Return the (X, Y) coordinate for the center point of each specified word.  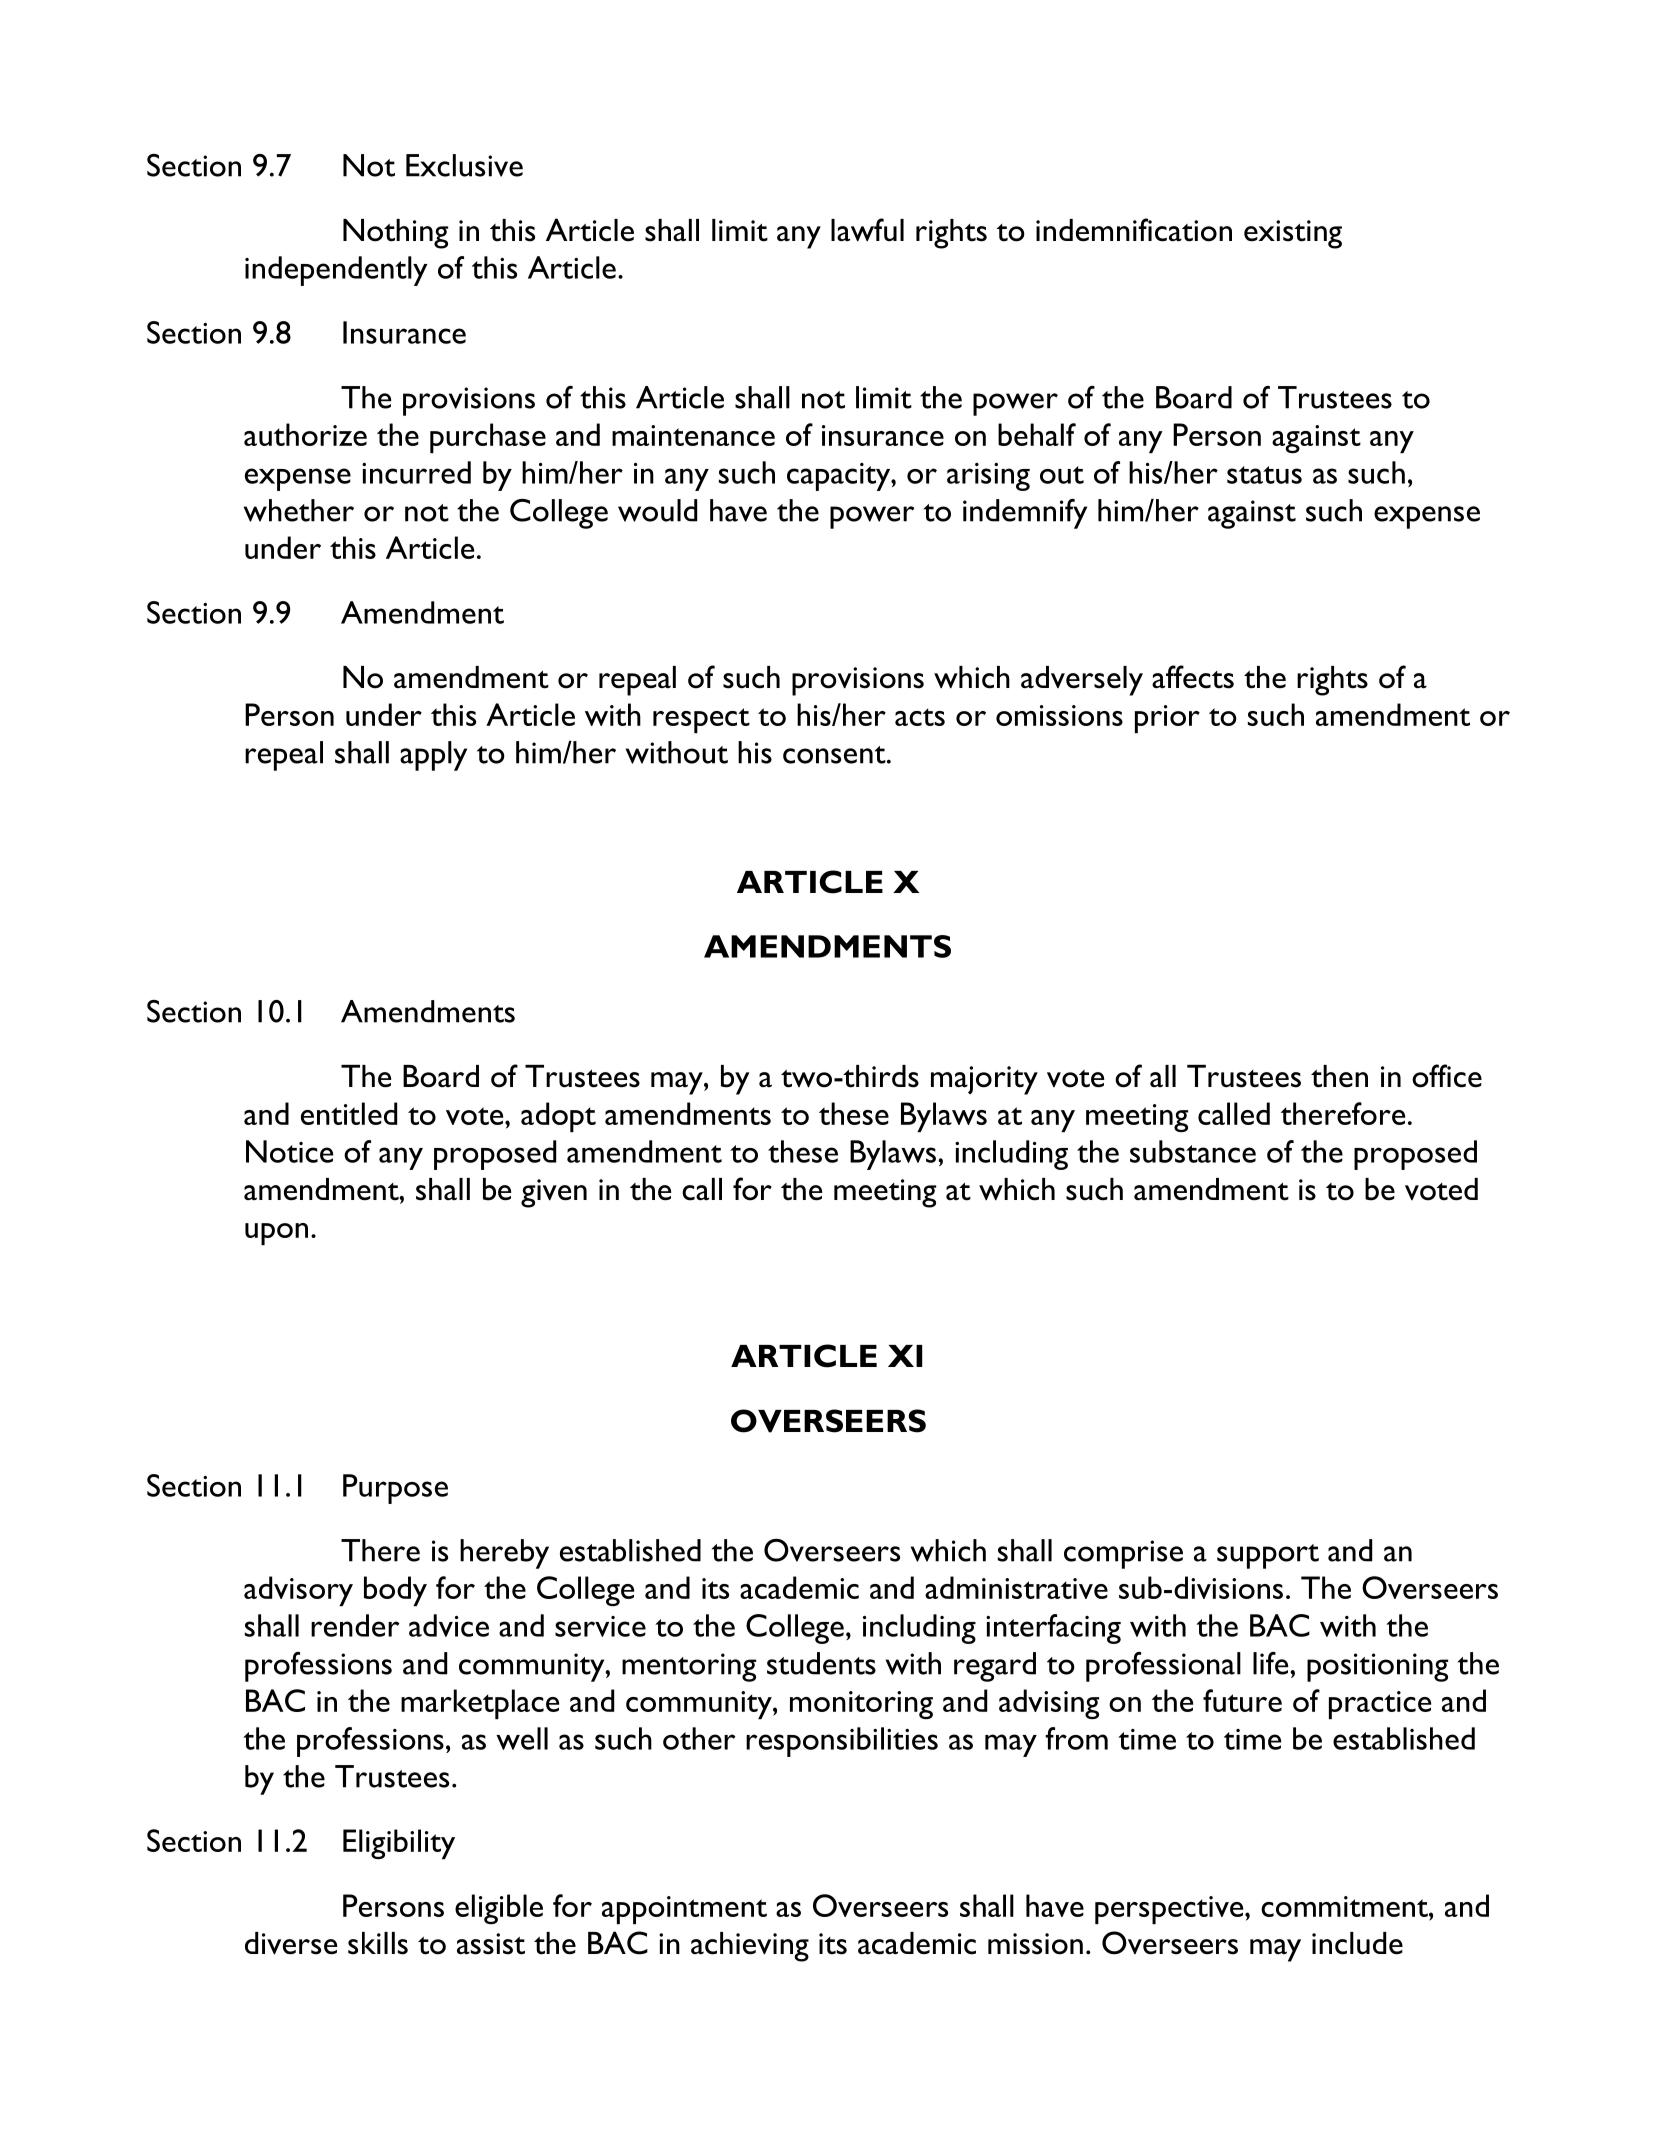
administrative (1016, 1587)
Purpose (395, 1489)
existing (1293, 234)
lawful (867, 230)
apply (433, 756)
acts (920, 717)
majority (984, 1080)
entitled (349, 1113)
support (1268, 1556)
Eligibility (399, 1844)
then (1339, 1076)
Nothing (395, 234)
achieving (750, 1947)
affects (1193, 677)
